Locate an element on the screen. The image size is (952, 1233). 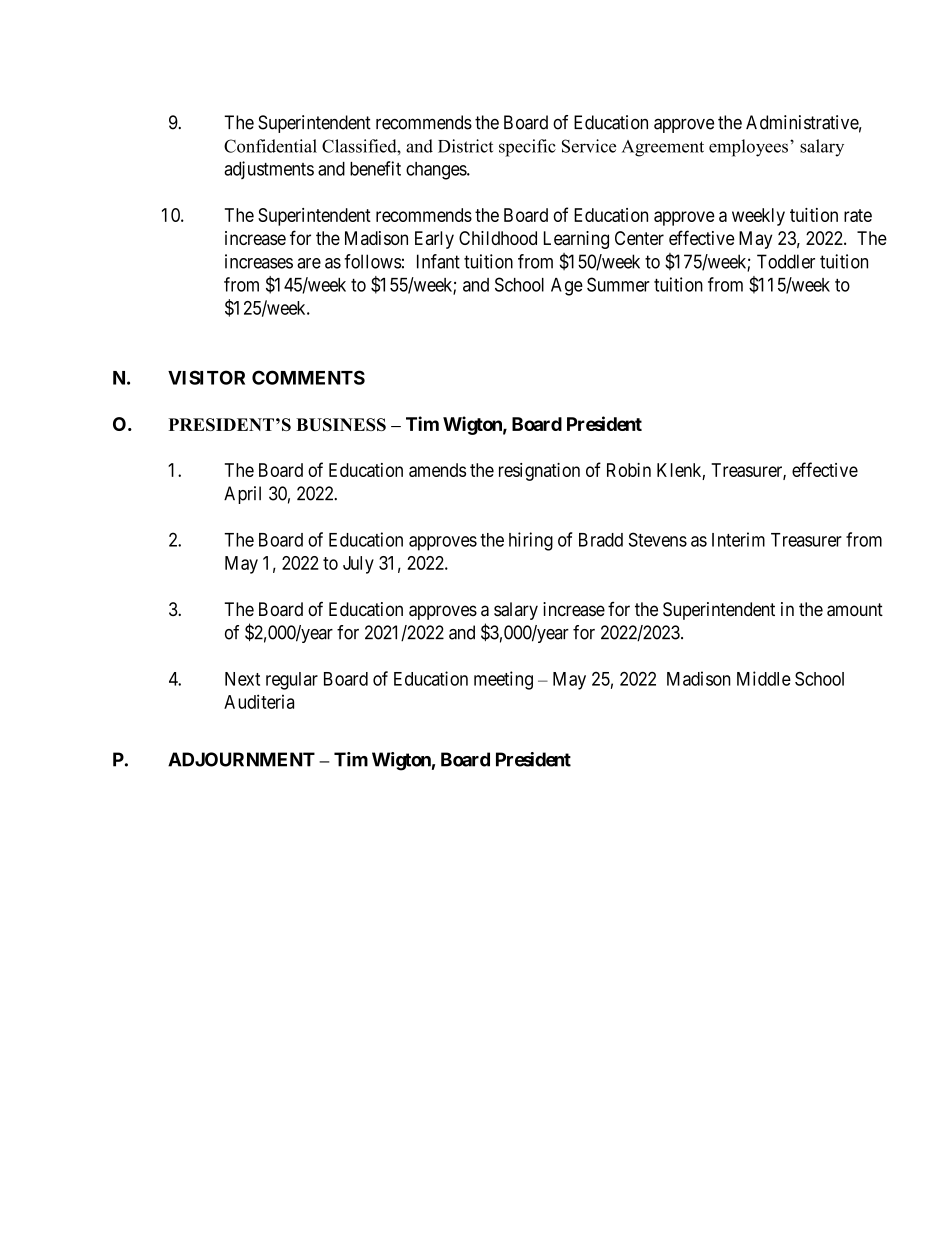
BUSINESS is located at coordinates (341, 424).
